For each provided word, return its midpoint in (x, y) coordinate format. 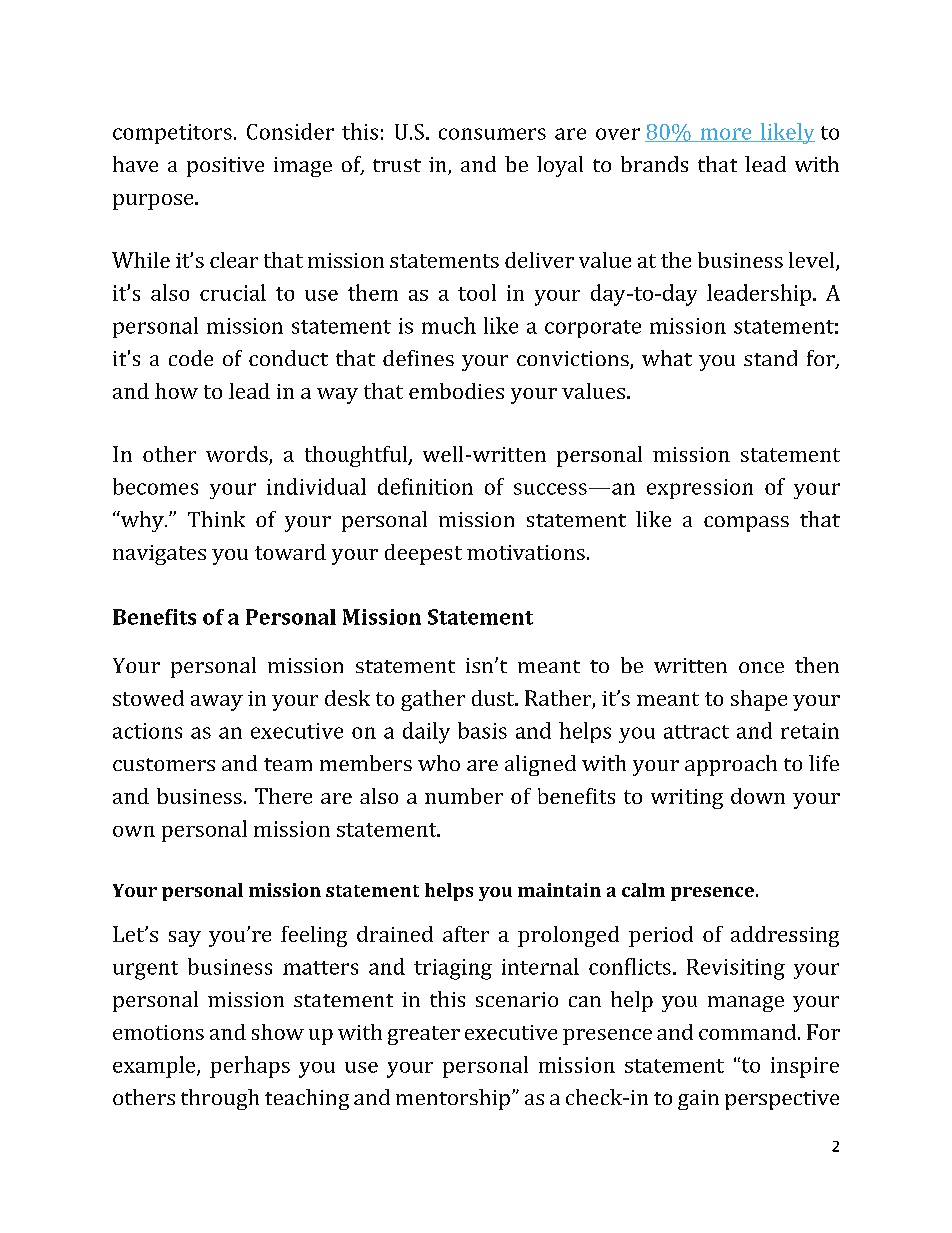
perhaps (250, 1067)
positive (225, 167)
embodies (456, 391)
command (747, 1032)
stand (770, 358)
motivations (526, 552)
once (761, 667)
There (283, 796)
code (191, 358)
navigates (159, 555)
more (726, 135)
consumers (492, 134)
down (758, 796)
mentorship (453, 1099)
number (464, 796)
